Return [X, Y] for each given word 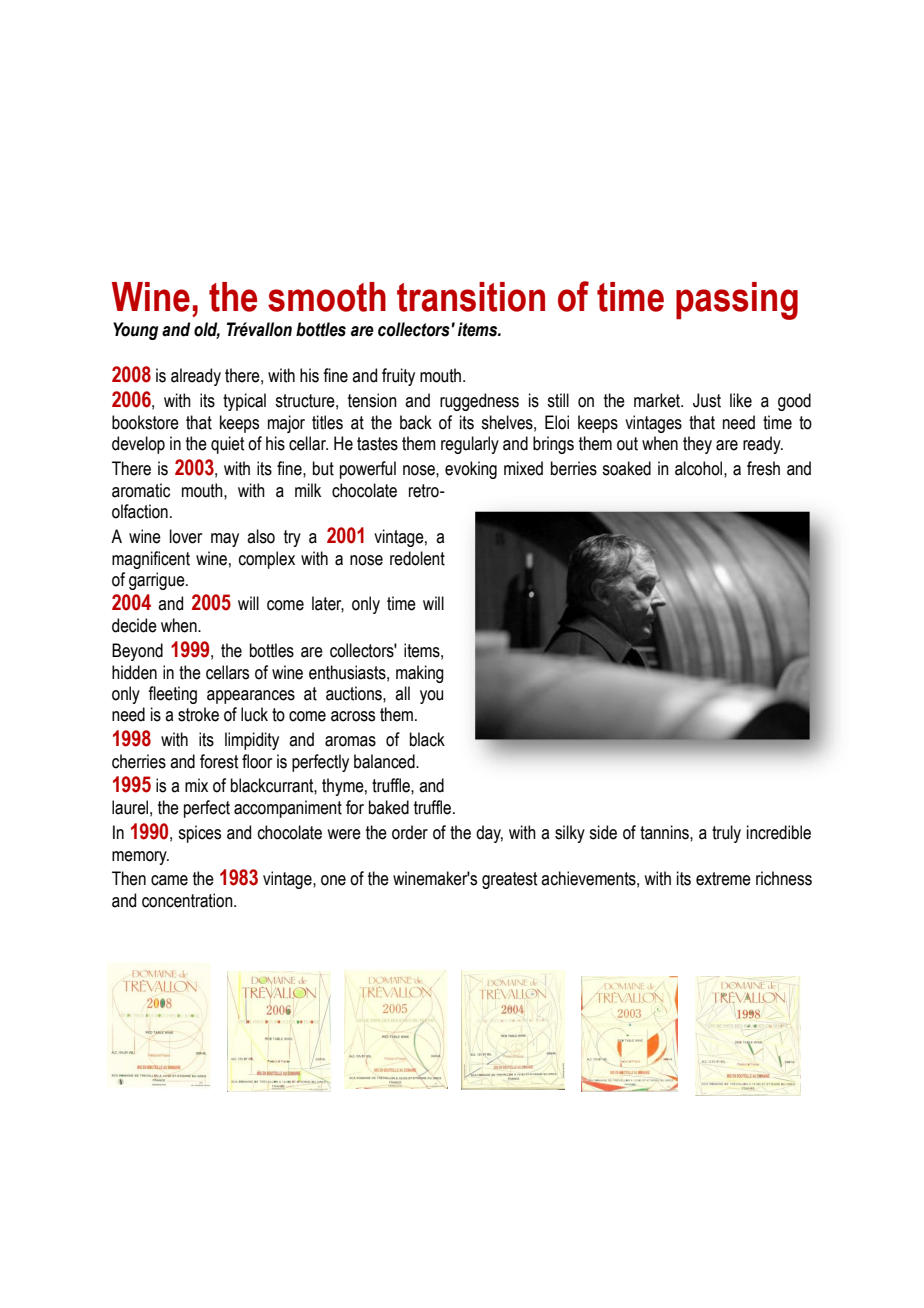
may [225, 540]
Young [135, 331]
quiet [227, 445]
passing [737, 301]
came [169, 880]
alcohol [700, 468]
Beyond [137, 652]
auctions [355, 693]
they [697, 445]
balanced [385, 761]
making [420, 674]
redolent [417, 558]
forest [219, 761]
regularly [470, 445]
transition [471, 297]
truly [726, 834]
